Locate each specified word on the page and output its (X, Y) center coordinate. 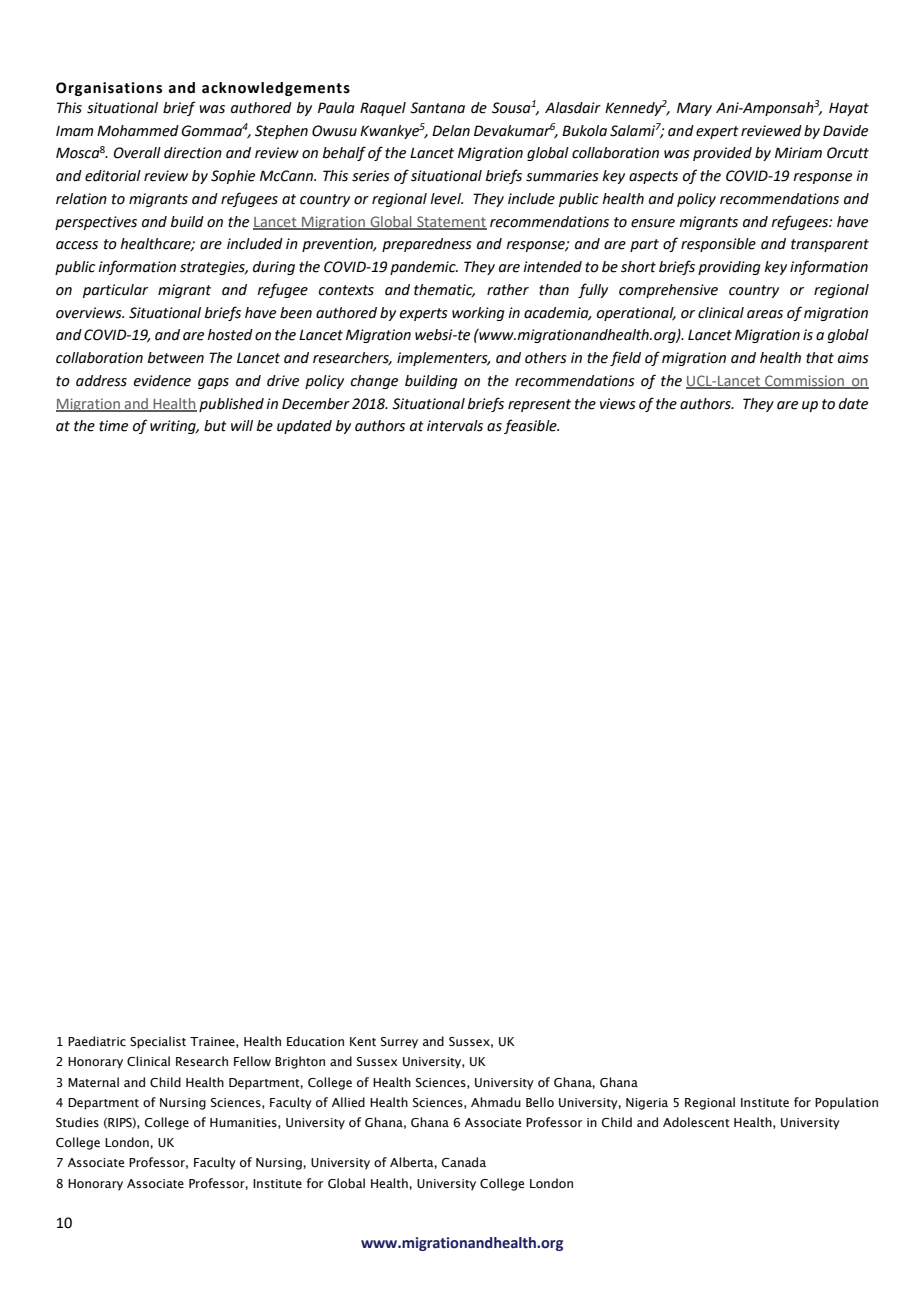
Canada (464, 1162)
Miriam (798, 153)
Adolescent (696, 1122)
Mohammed (138, 131)
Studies (77, 1122)
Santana (437, 108)
